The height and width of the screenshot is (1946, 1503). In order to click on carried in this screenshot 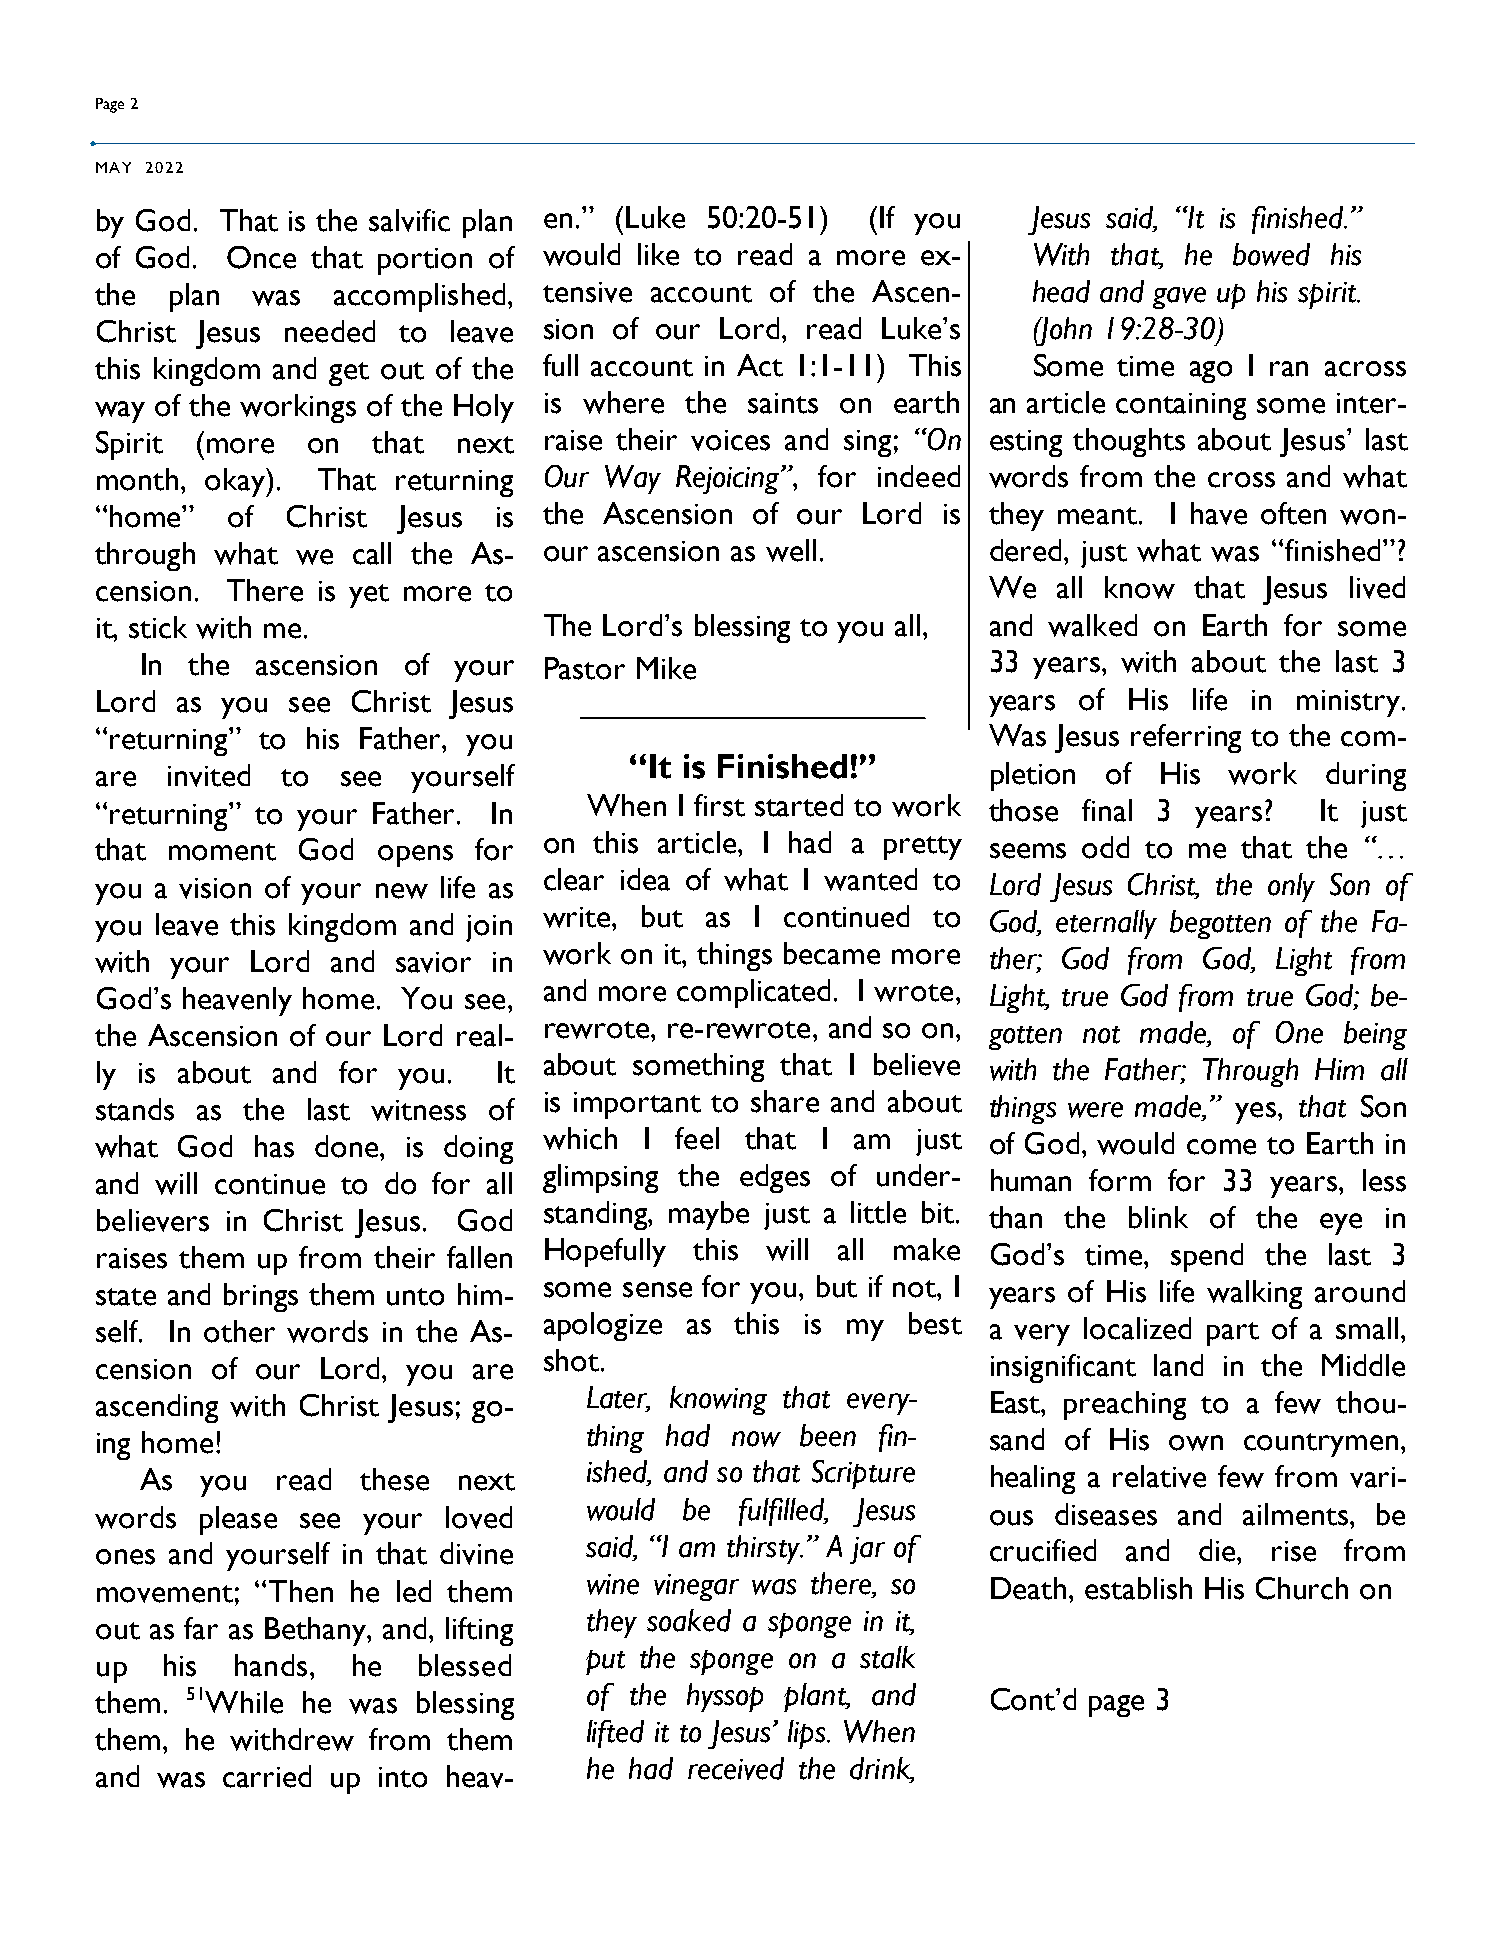, I will do `click(267, 1776)`.
